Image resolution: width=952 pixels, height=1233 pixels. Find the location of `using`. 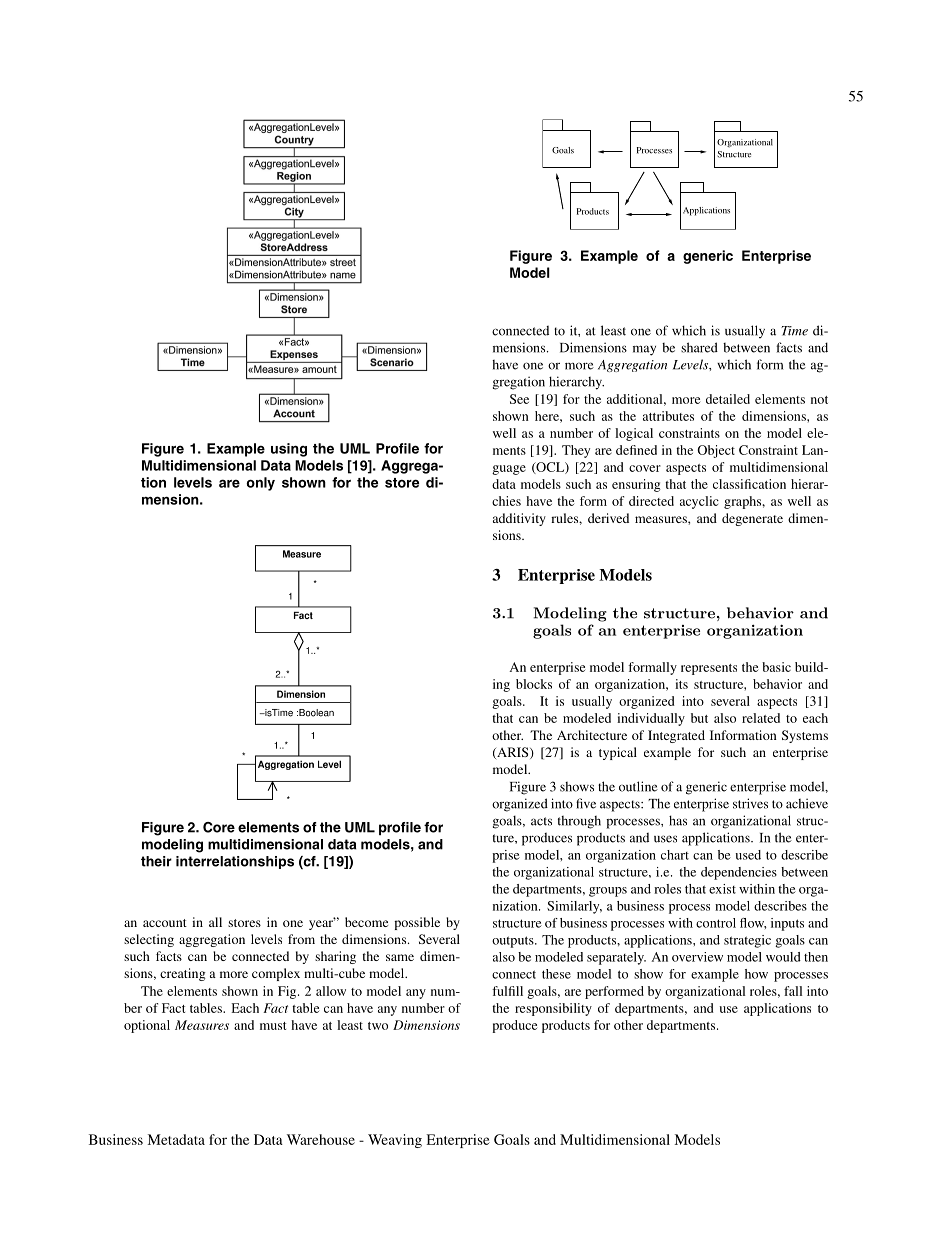

using is located at coordinates (289, 450).
